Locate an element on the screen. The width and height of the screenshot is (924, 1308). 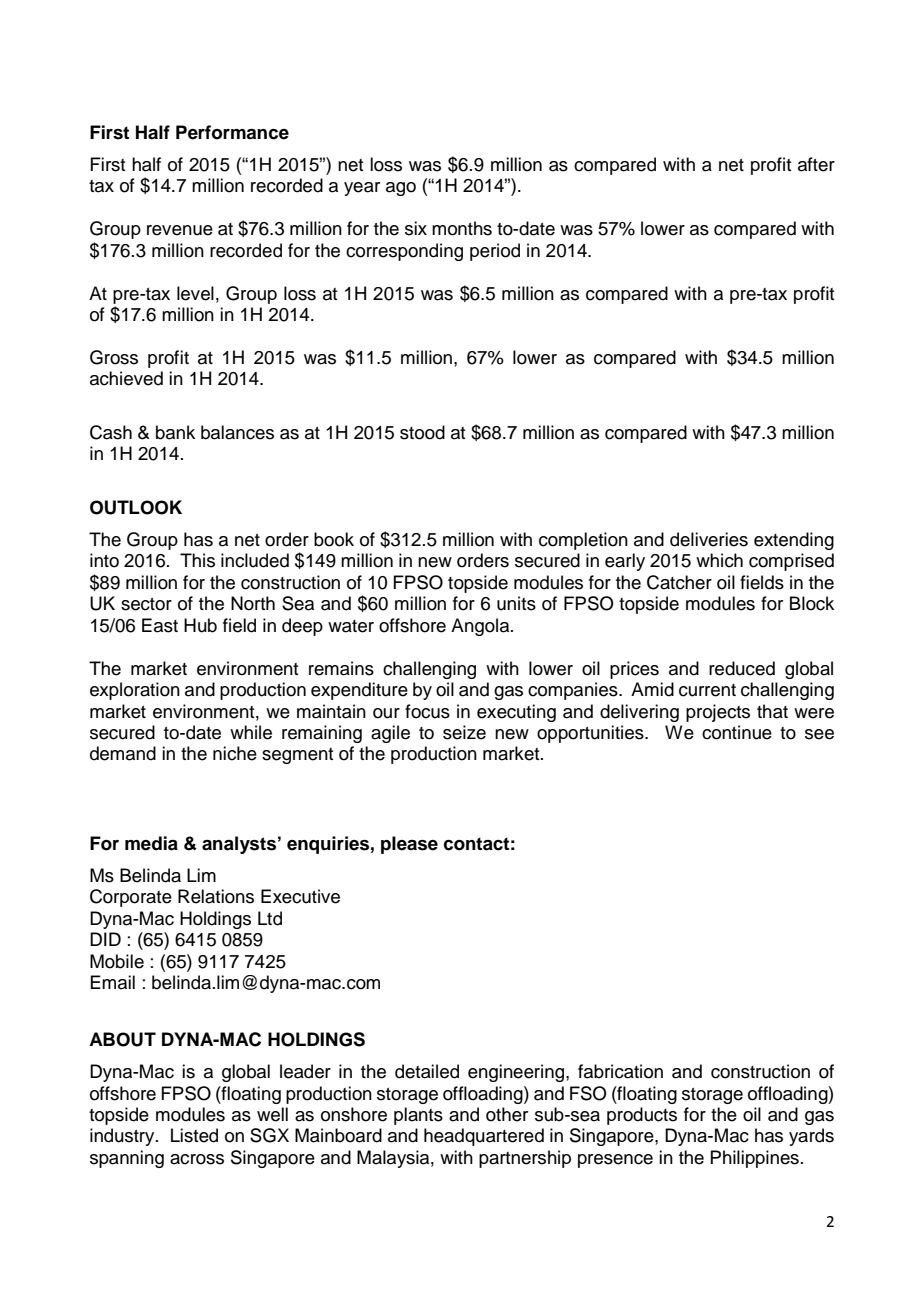
ago is located at coordinates (401, 189).
